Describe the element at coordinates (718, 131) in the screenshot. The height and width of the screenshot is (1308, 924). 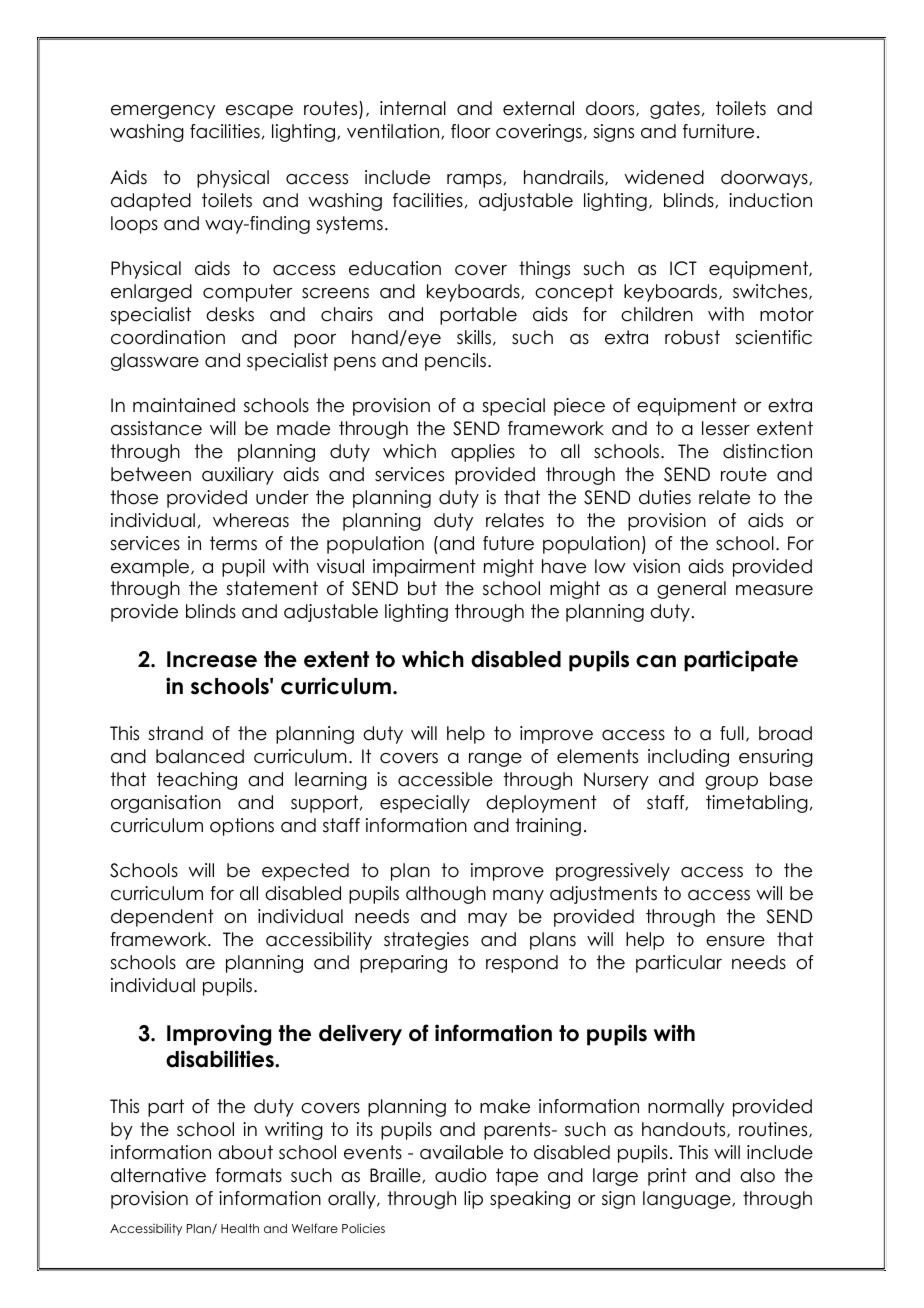
I see `furniture` at that location.
